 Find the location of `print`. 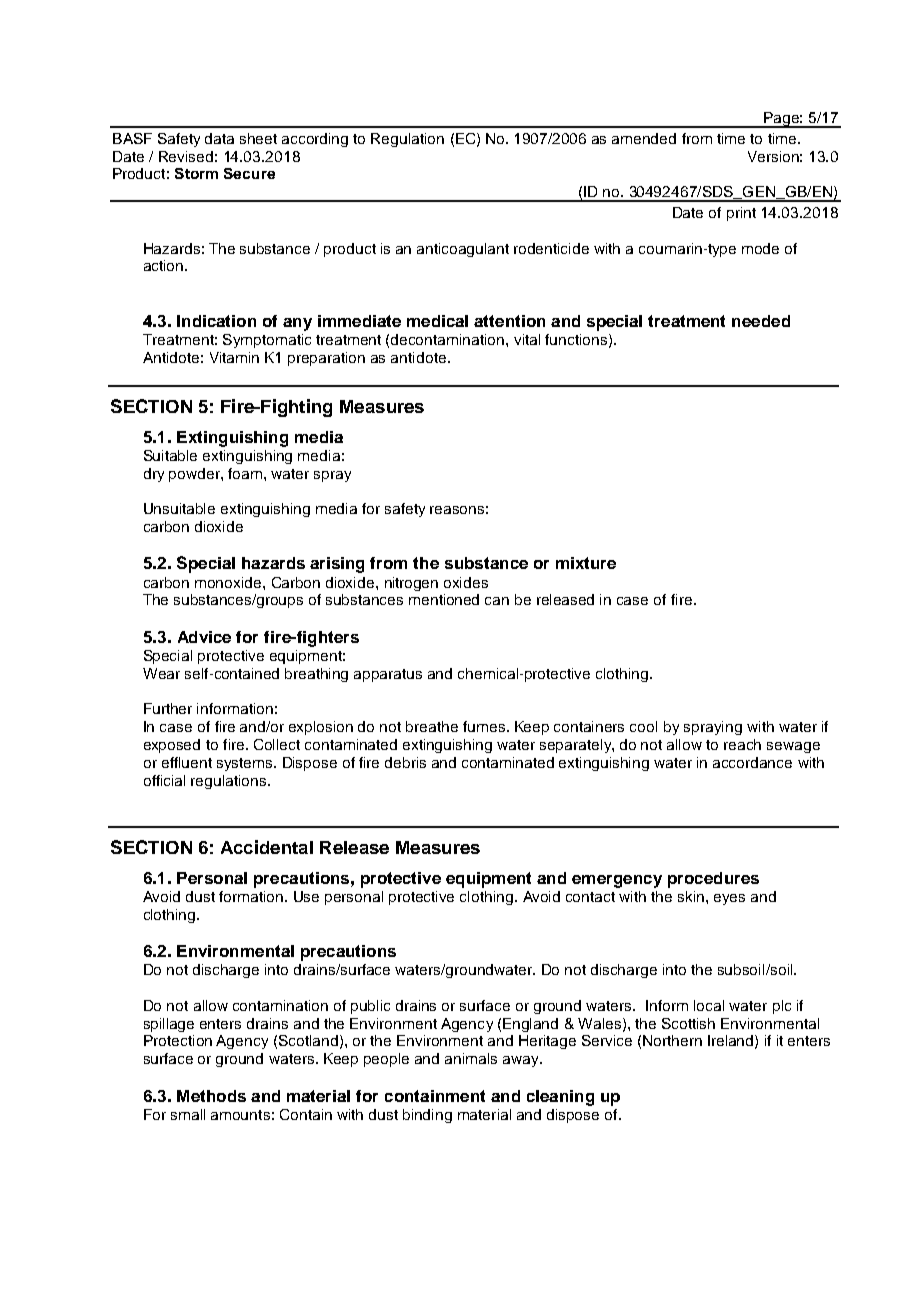

print is located at coordinates (741, 214).
